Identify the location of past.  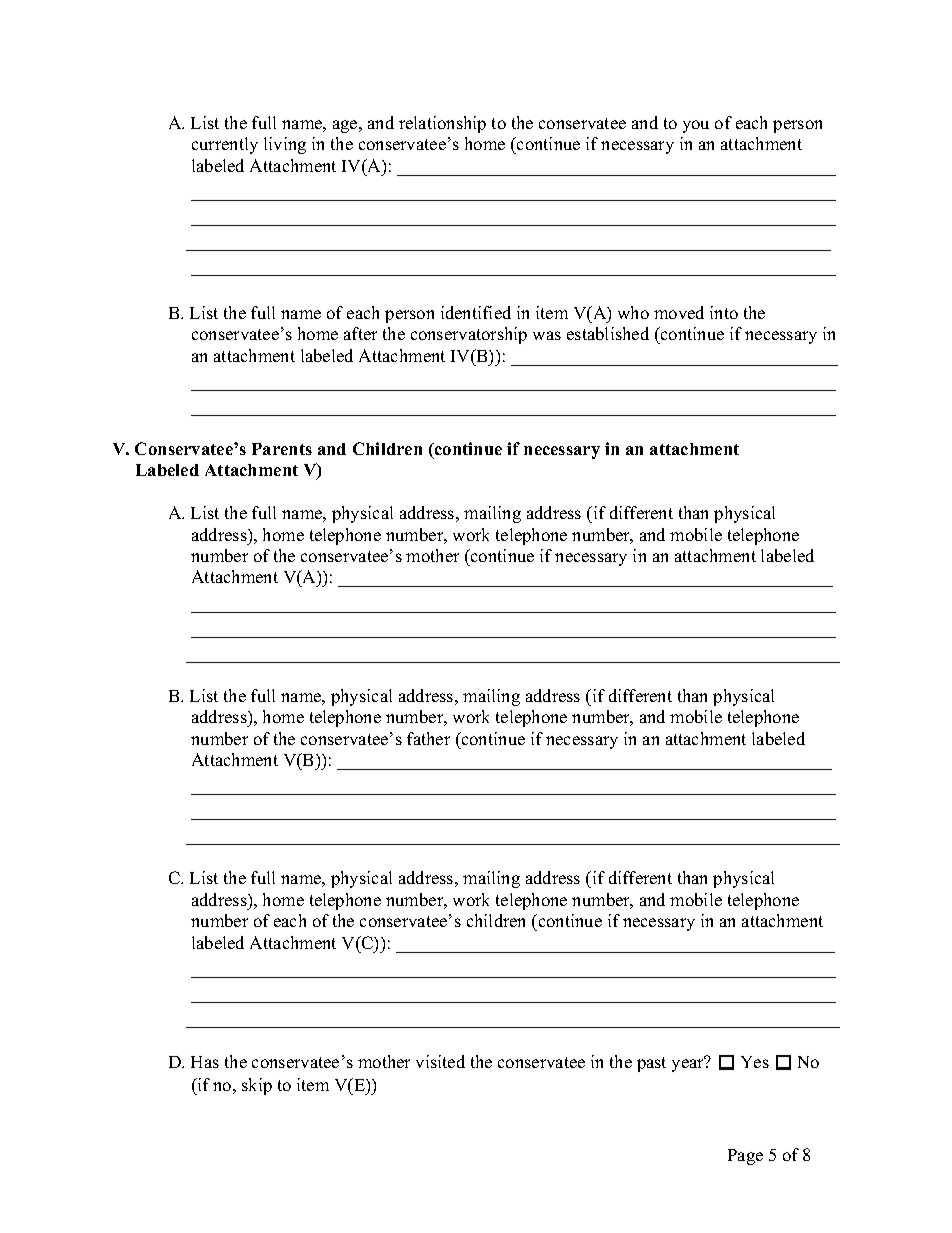
(651, 1064).
